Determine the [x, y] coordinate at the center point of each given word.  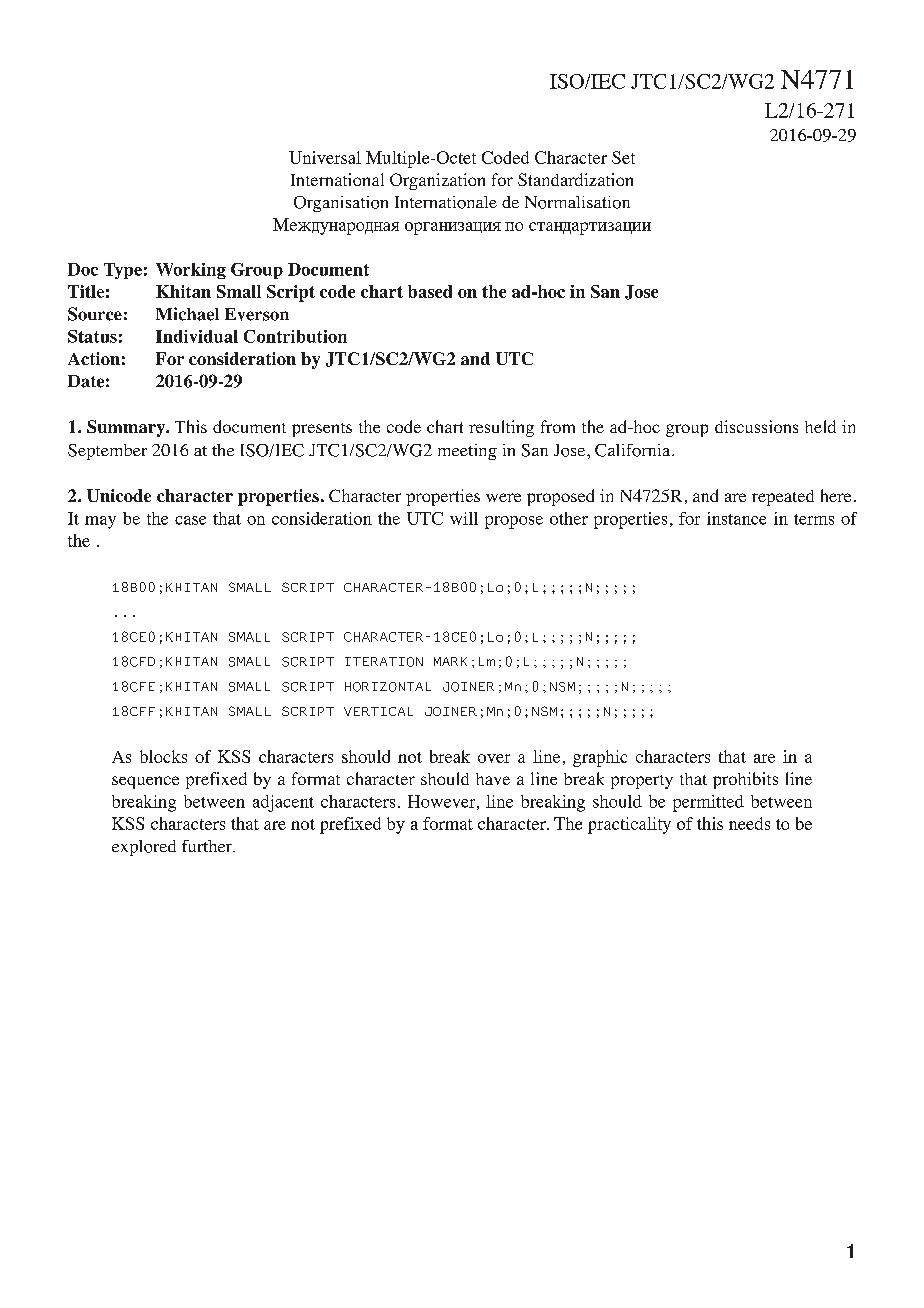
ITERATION [384, 662]
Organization [437, 181]
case [190, 520]
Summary [127, 428]
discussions [756, 426]
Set [623, 157]
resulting [501, 428]
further [208, 846]
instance [736, 518]
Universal [325, 157]
